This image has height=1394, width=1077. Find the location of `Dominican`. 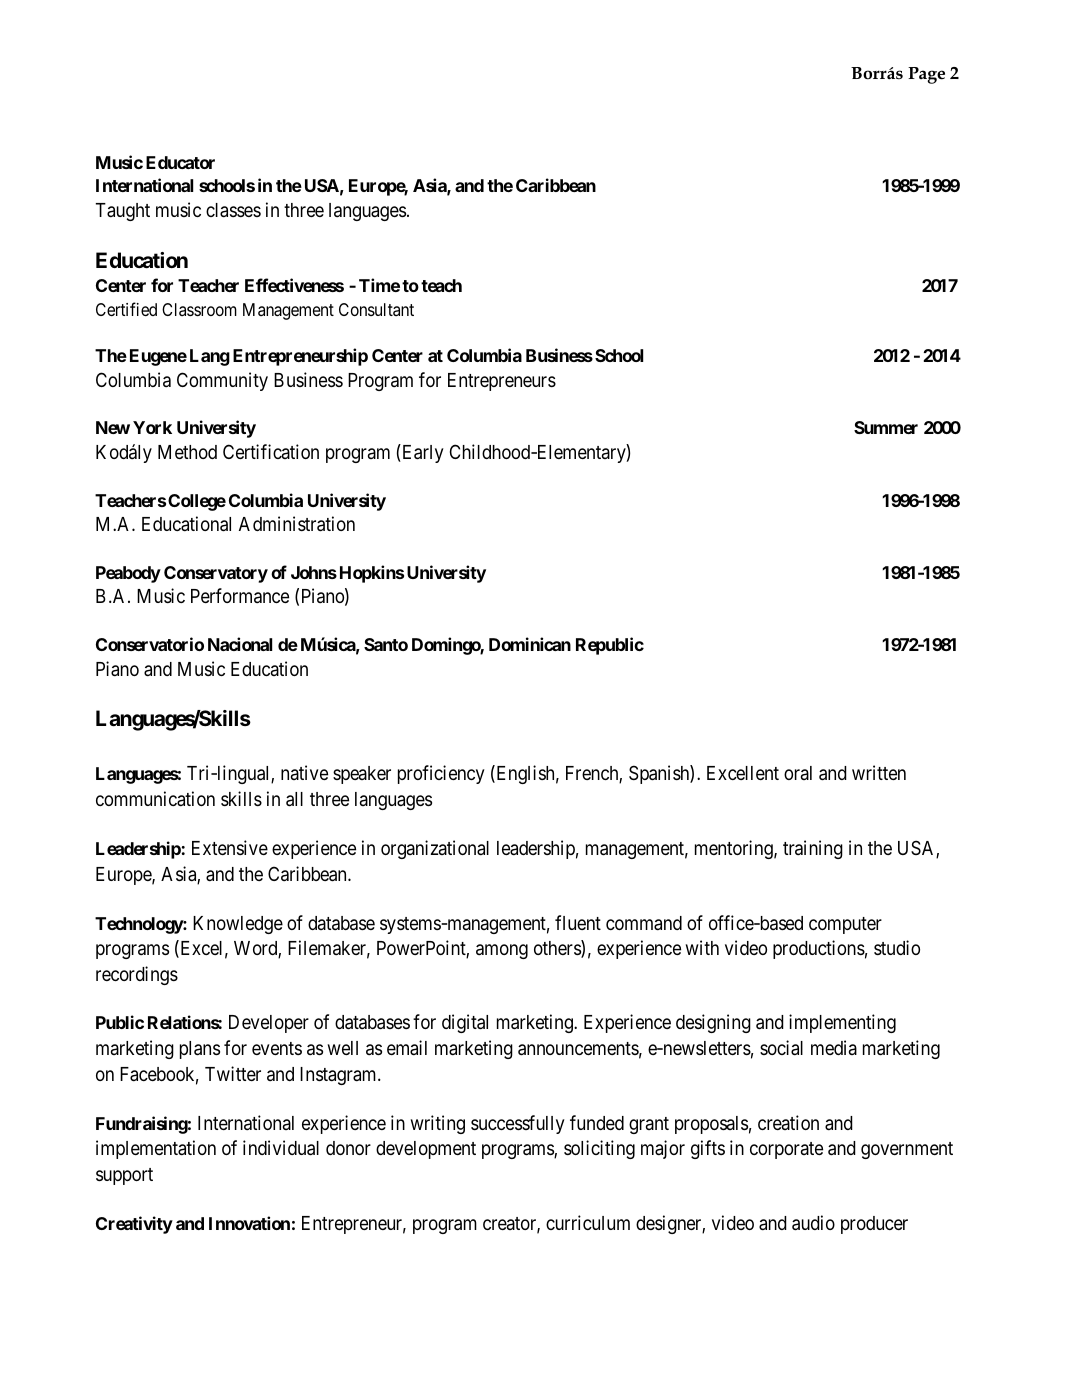

Dominican is located at coordinates (530, 644).
